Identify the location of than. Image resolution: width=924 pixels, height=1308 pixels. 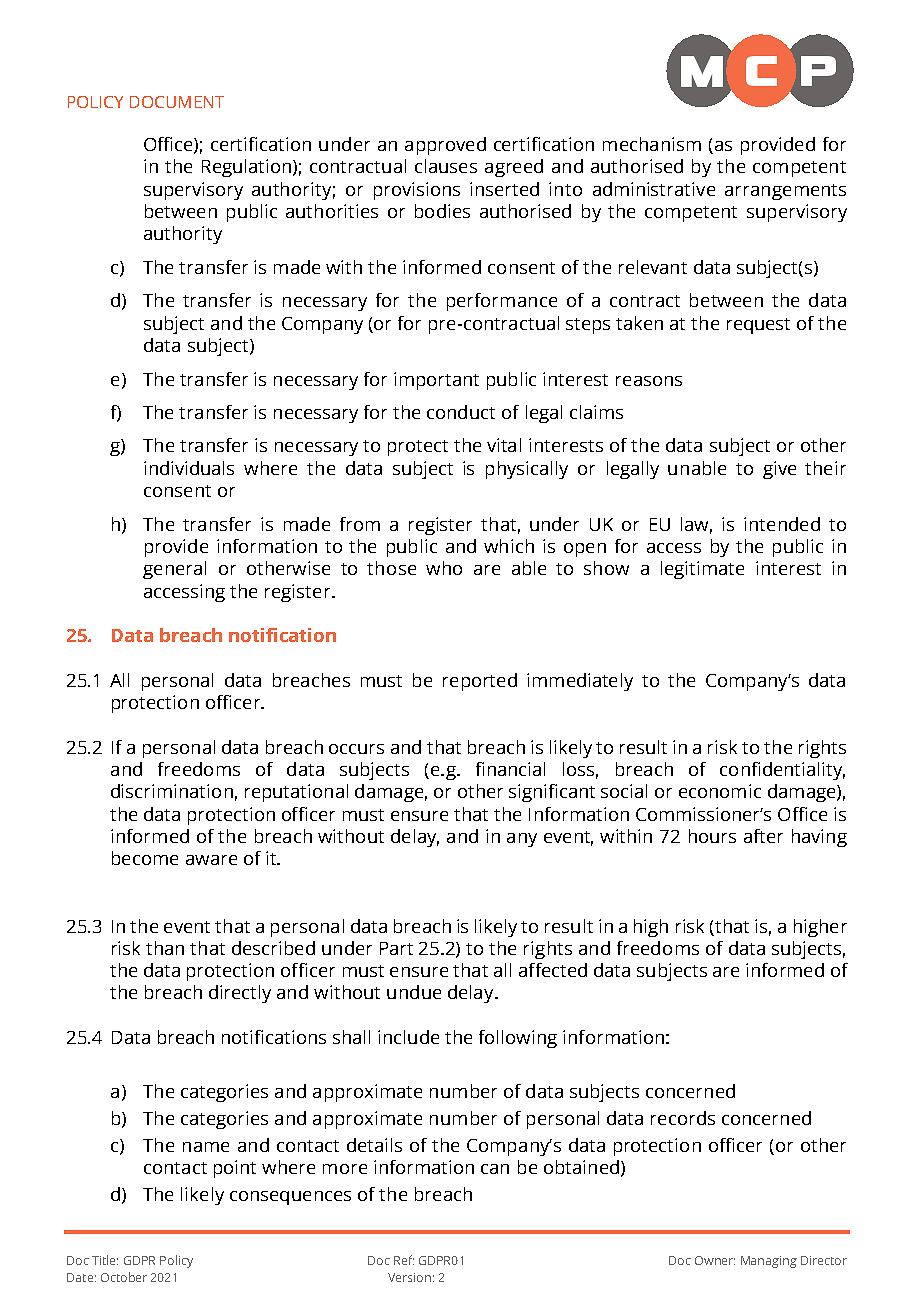
(165, 948).
